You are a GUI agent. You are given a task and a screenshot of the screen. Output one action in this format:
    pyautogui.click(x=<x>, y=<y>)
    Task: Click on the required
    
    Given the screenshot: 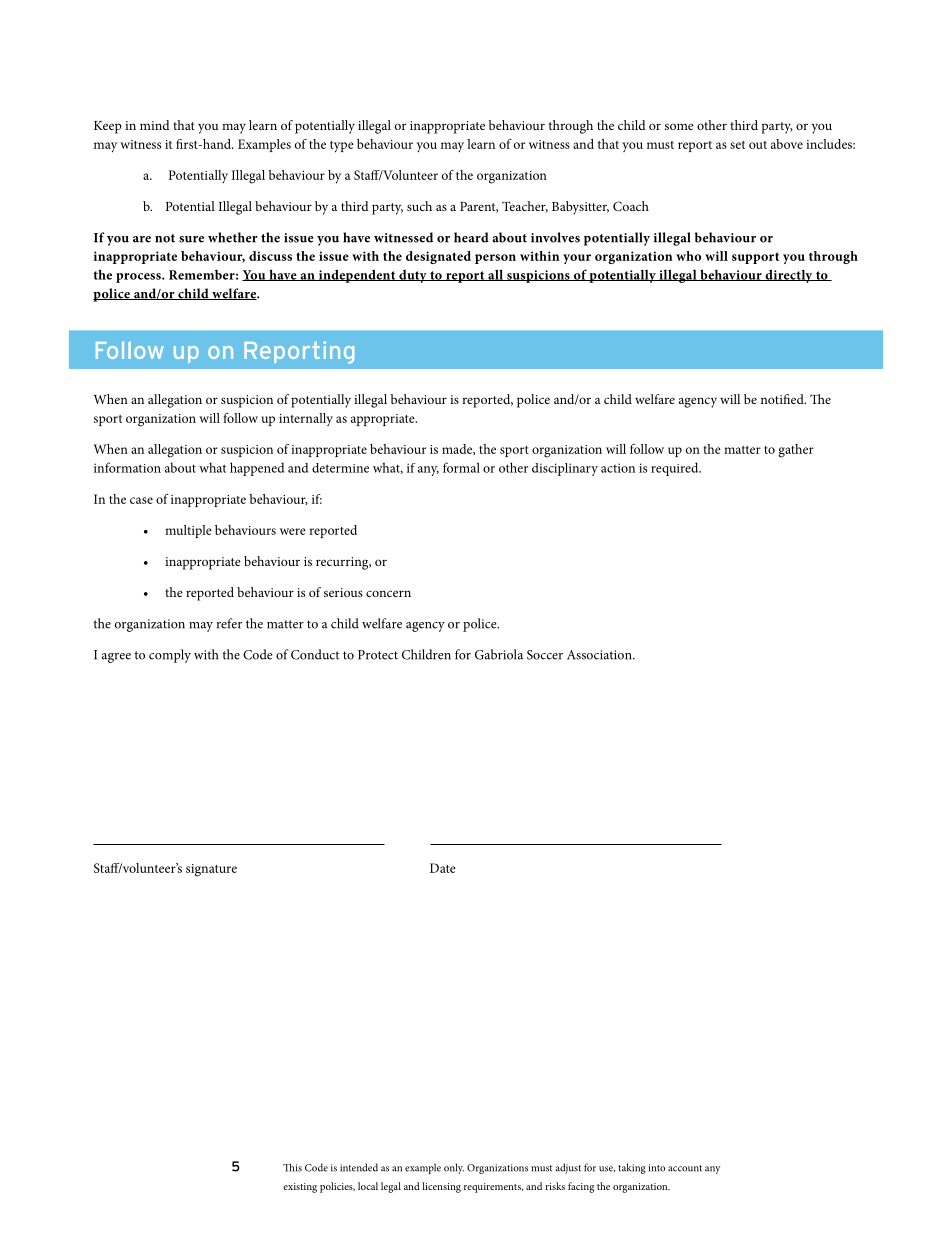 What is the action you would take?
    pyautogui.click(x=676, y=469)
